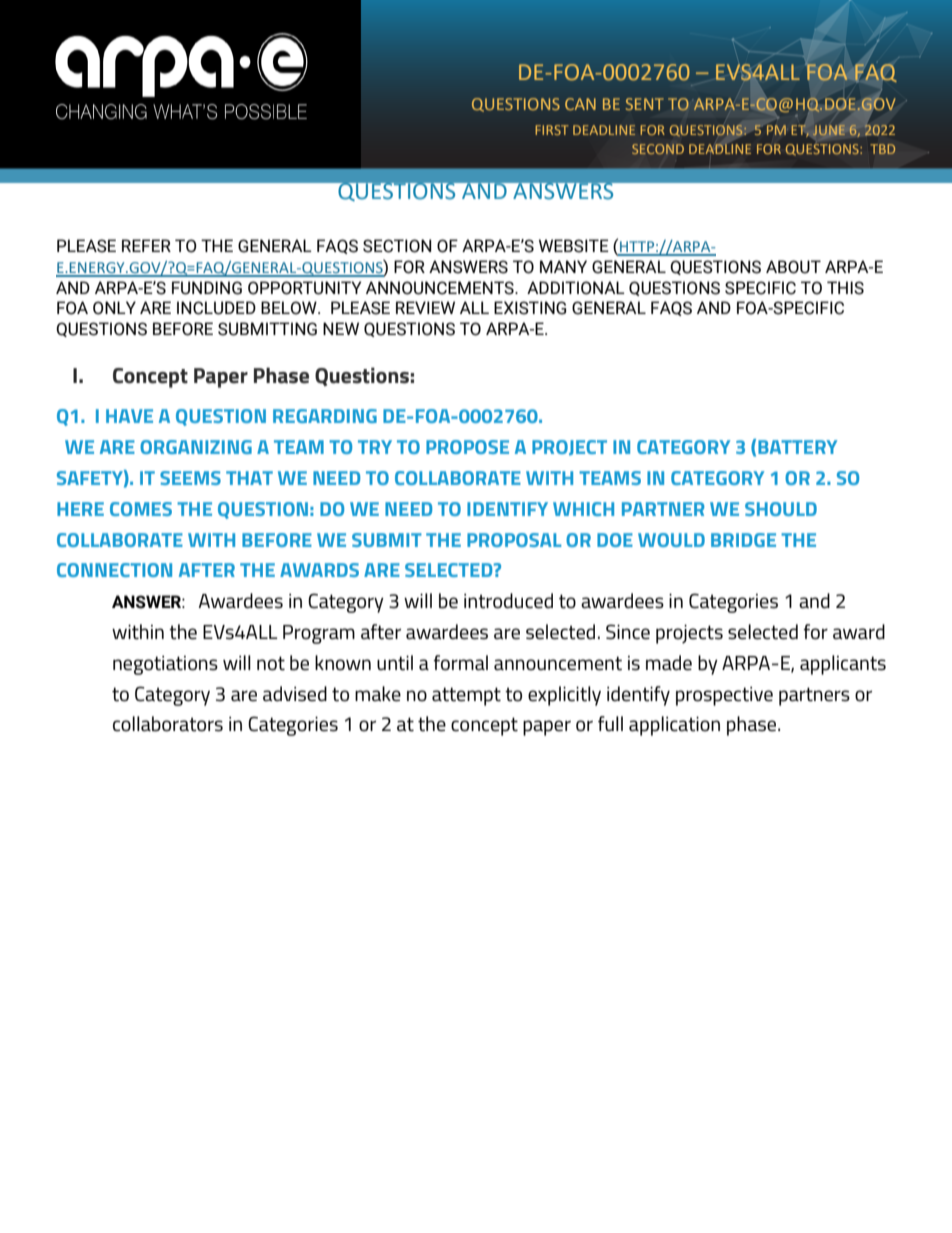  I want to click on HAVE, so click(129, 416).
